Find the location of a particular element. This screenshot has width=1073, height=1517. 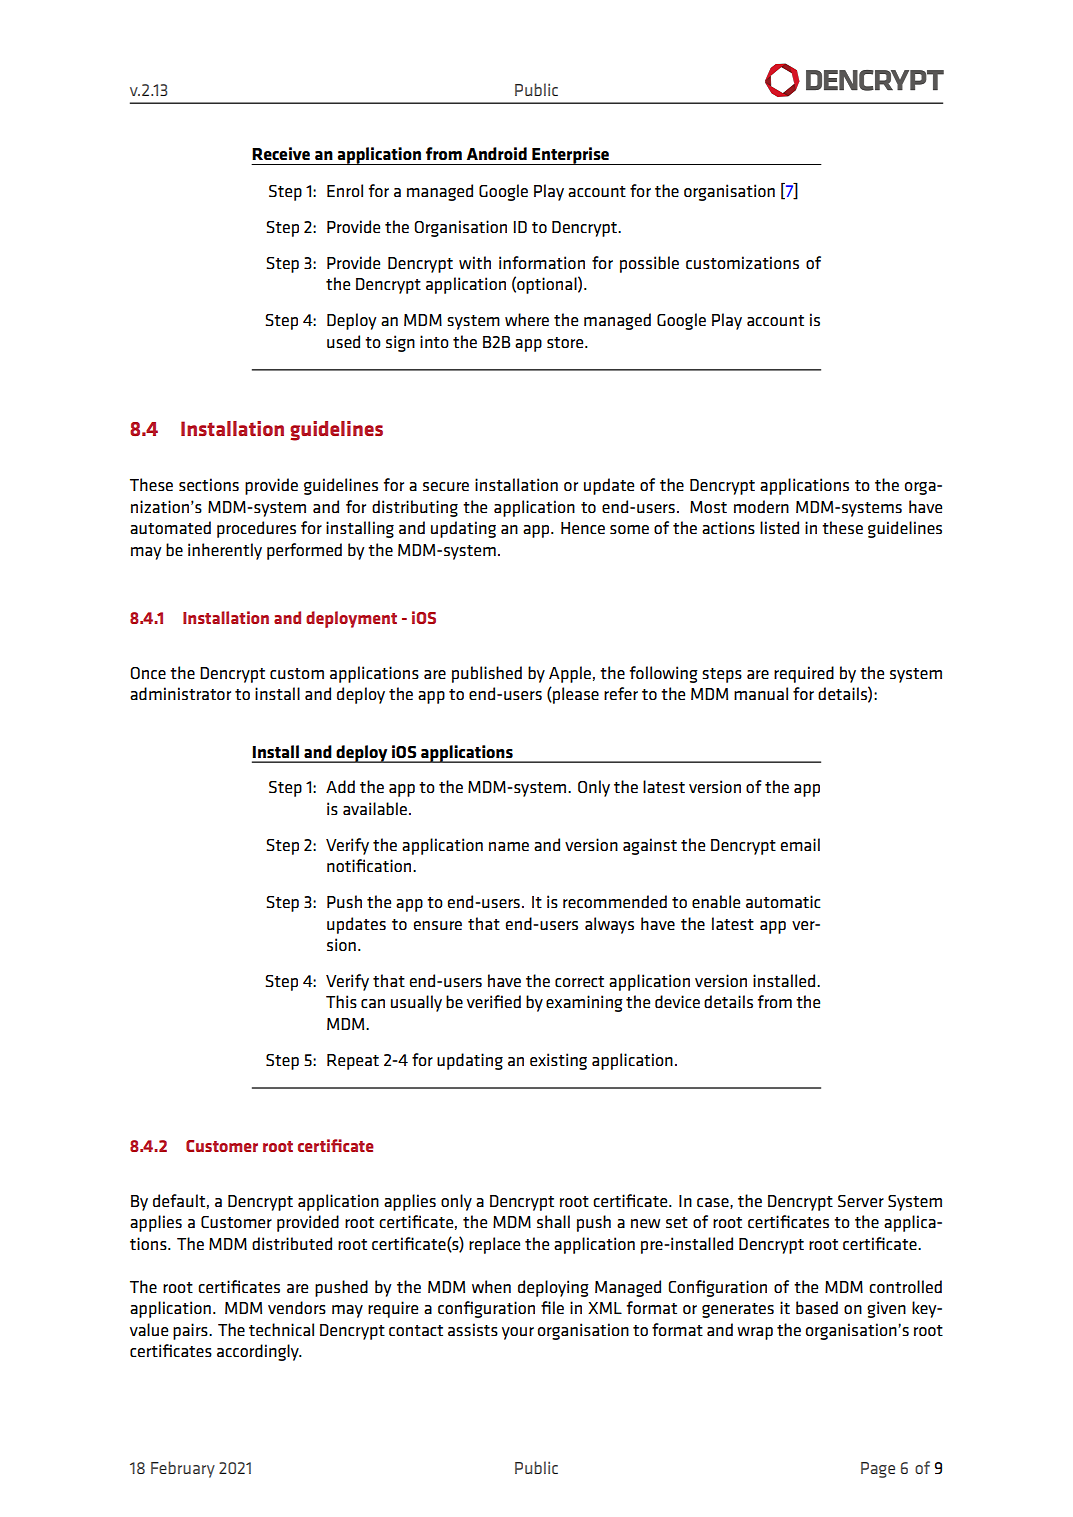

possible is located at coordinates (649, 264).
